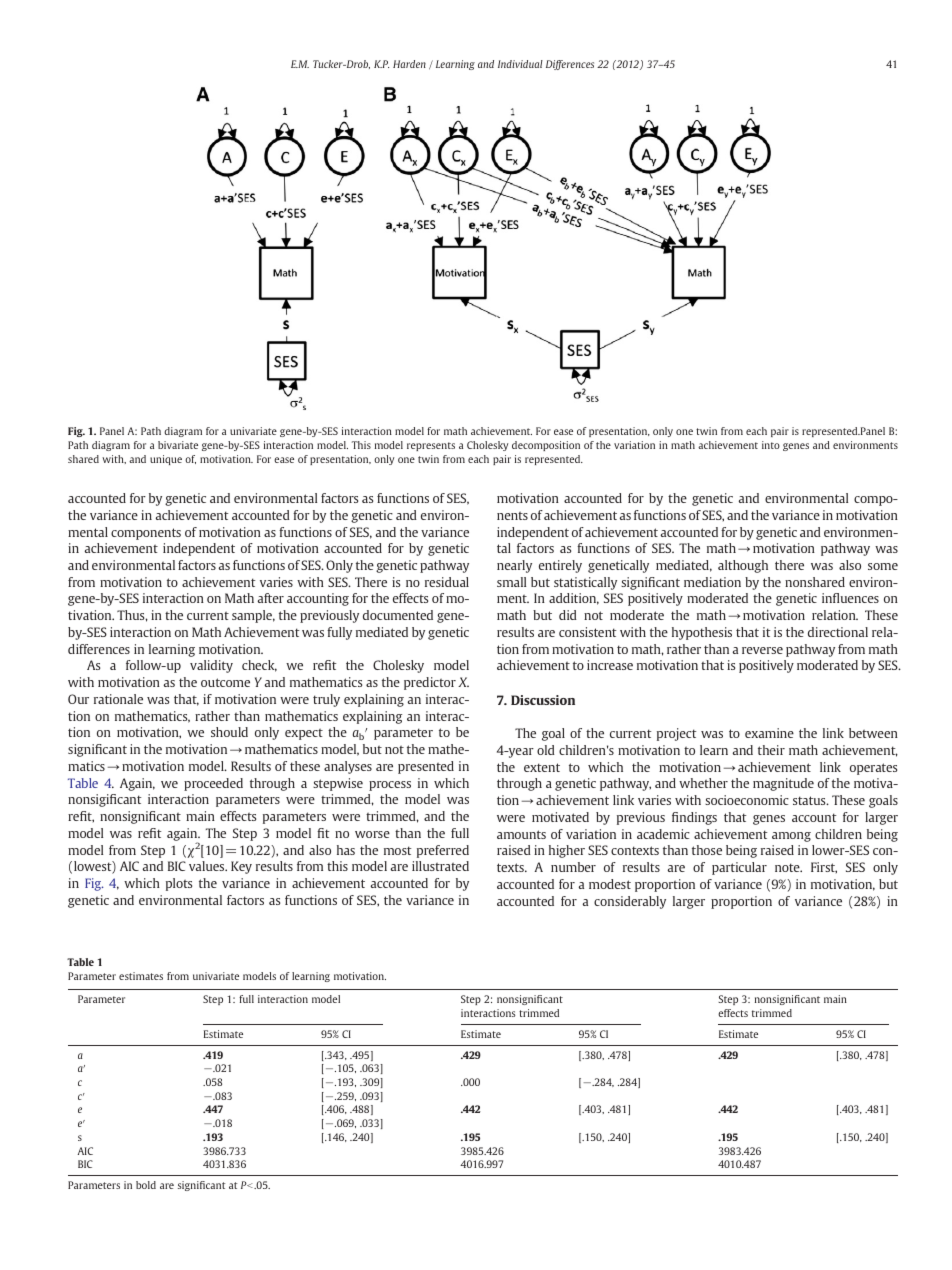  I want to click on proceeded, so click(213, 784).
